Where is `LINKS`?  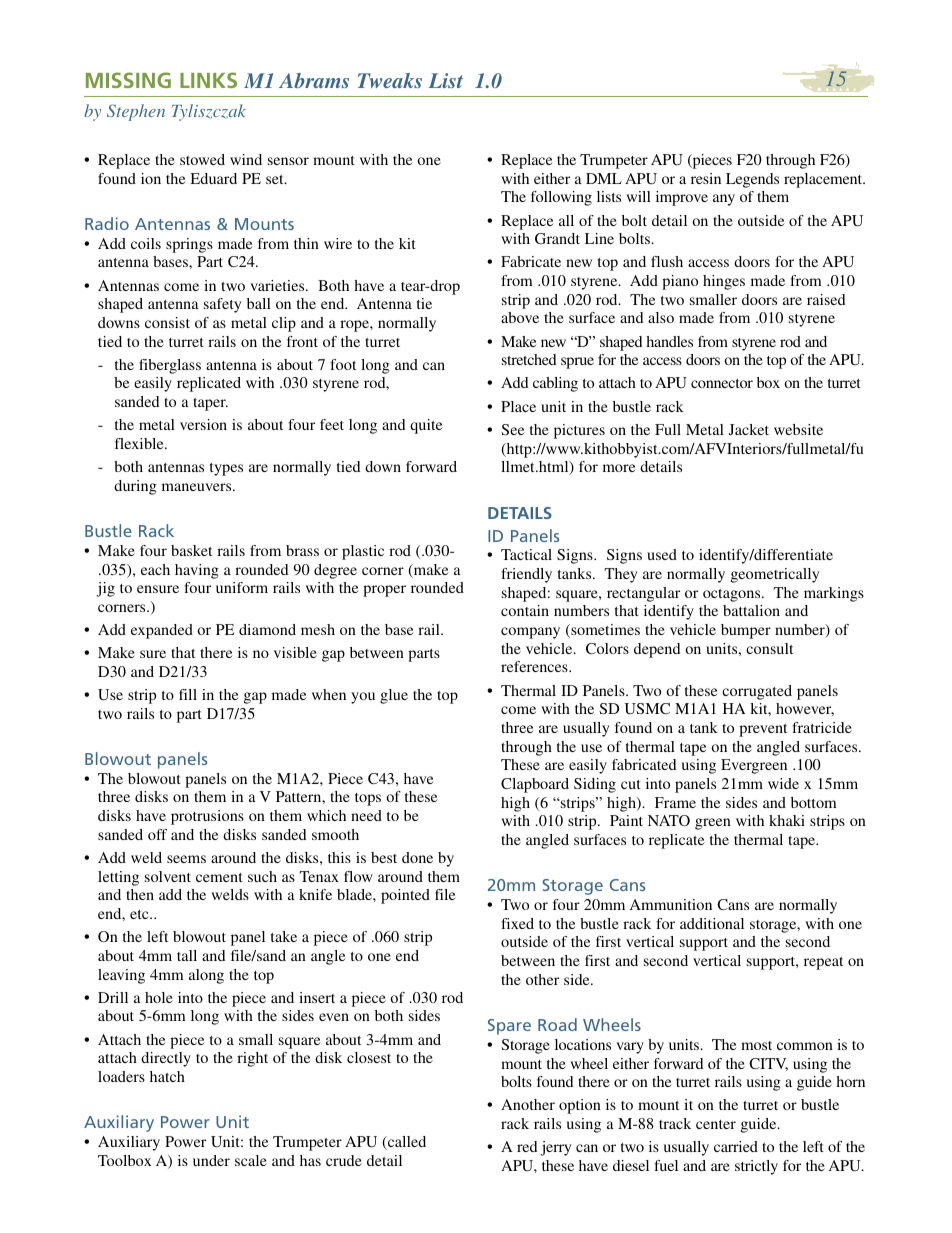
LINKS is located at coordinates (208, 80).
